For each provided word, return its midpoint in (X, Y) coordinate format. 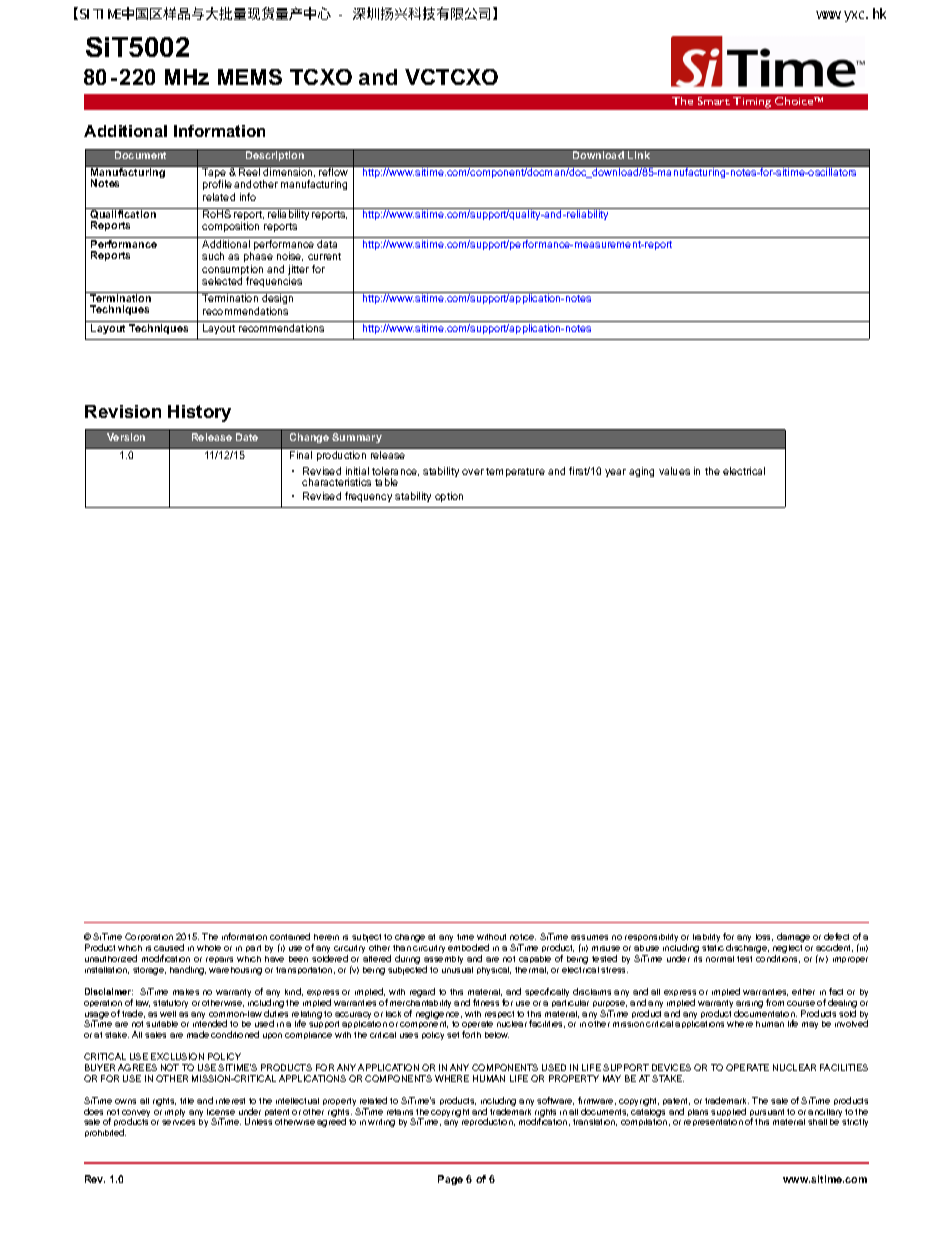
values (674, 471)
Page (450, 1180)
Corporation (149, 937)
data (327, 244)
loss (764, 937)
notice (523, 937)
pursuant (767, 1114)
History (199, 413)
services (178, 1122)
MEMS (250, 77)
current (324, 256)
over (473, 472)
